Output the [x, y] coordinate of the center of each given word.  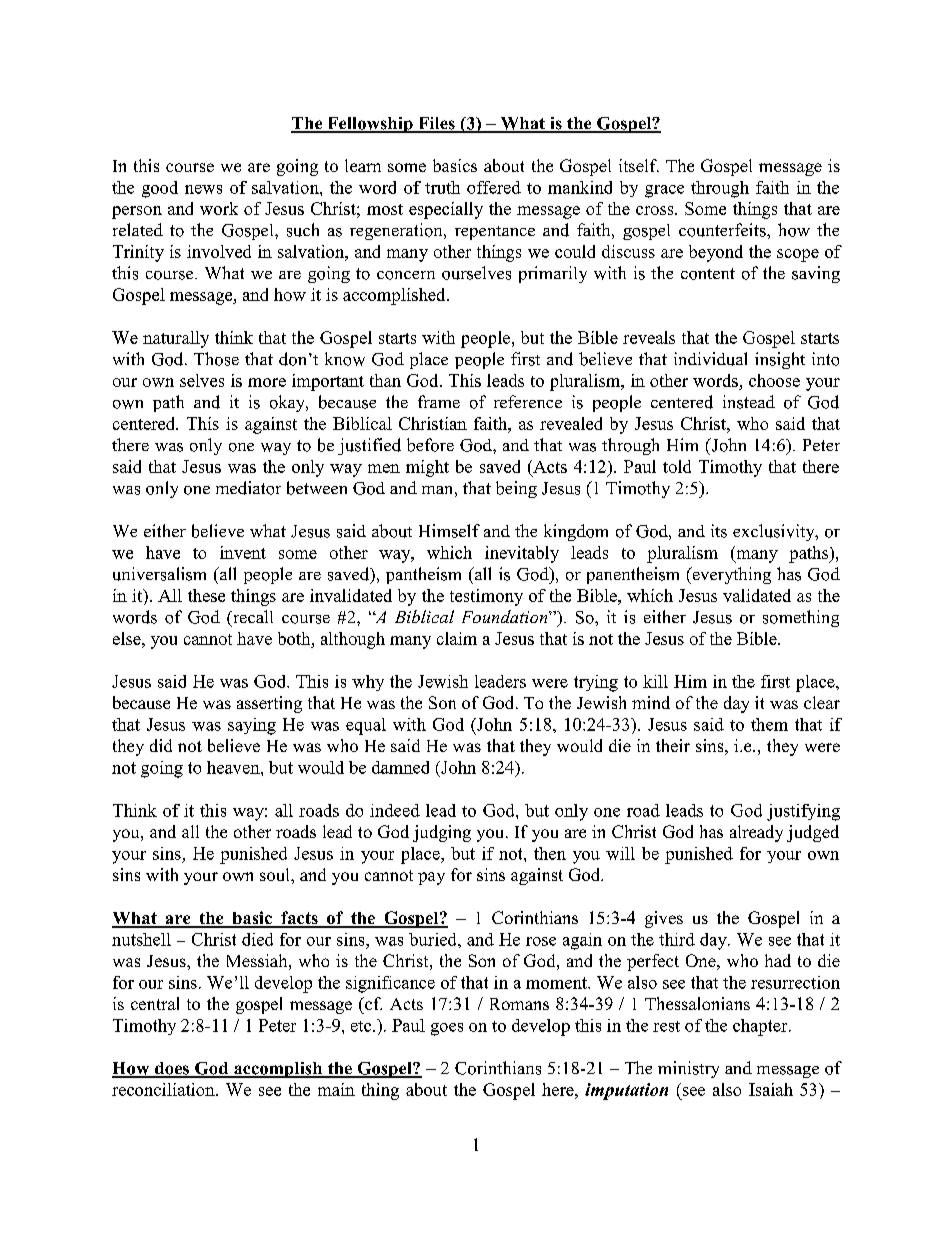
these [206, 595]
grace [664, 191]
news [203, 189]
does [172, 1069]
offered [494, 187]
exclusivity [775, 532]
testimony [486, 597]
